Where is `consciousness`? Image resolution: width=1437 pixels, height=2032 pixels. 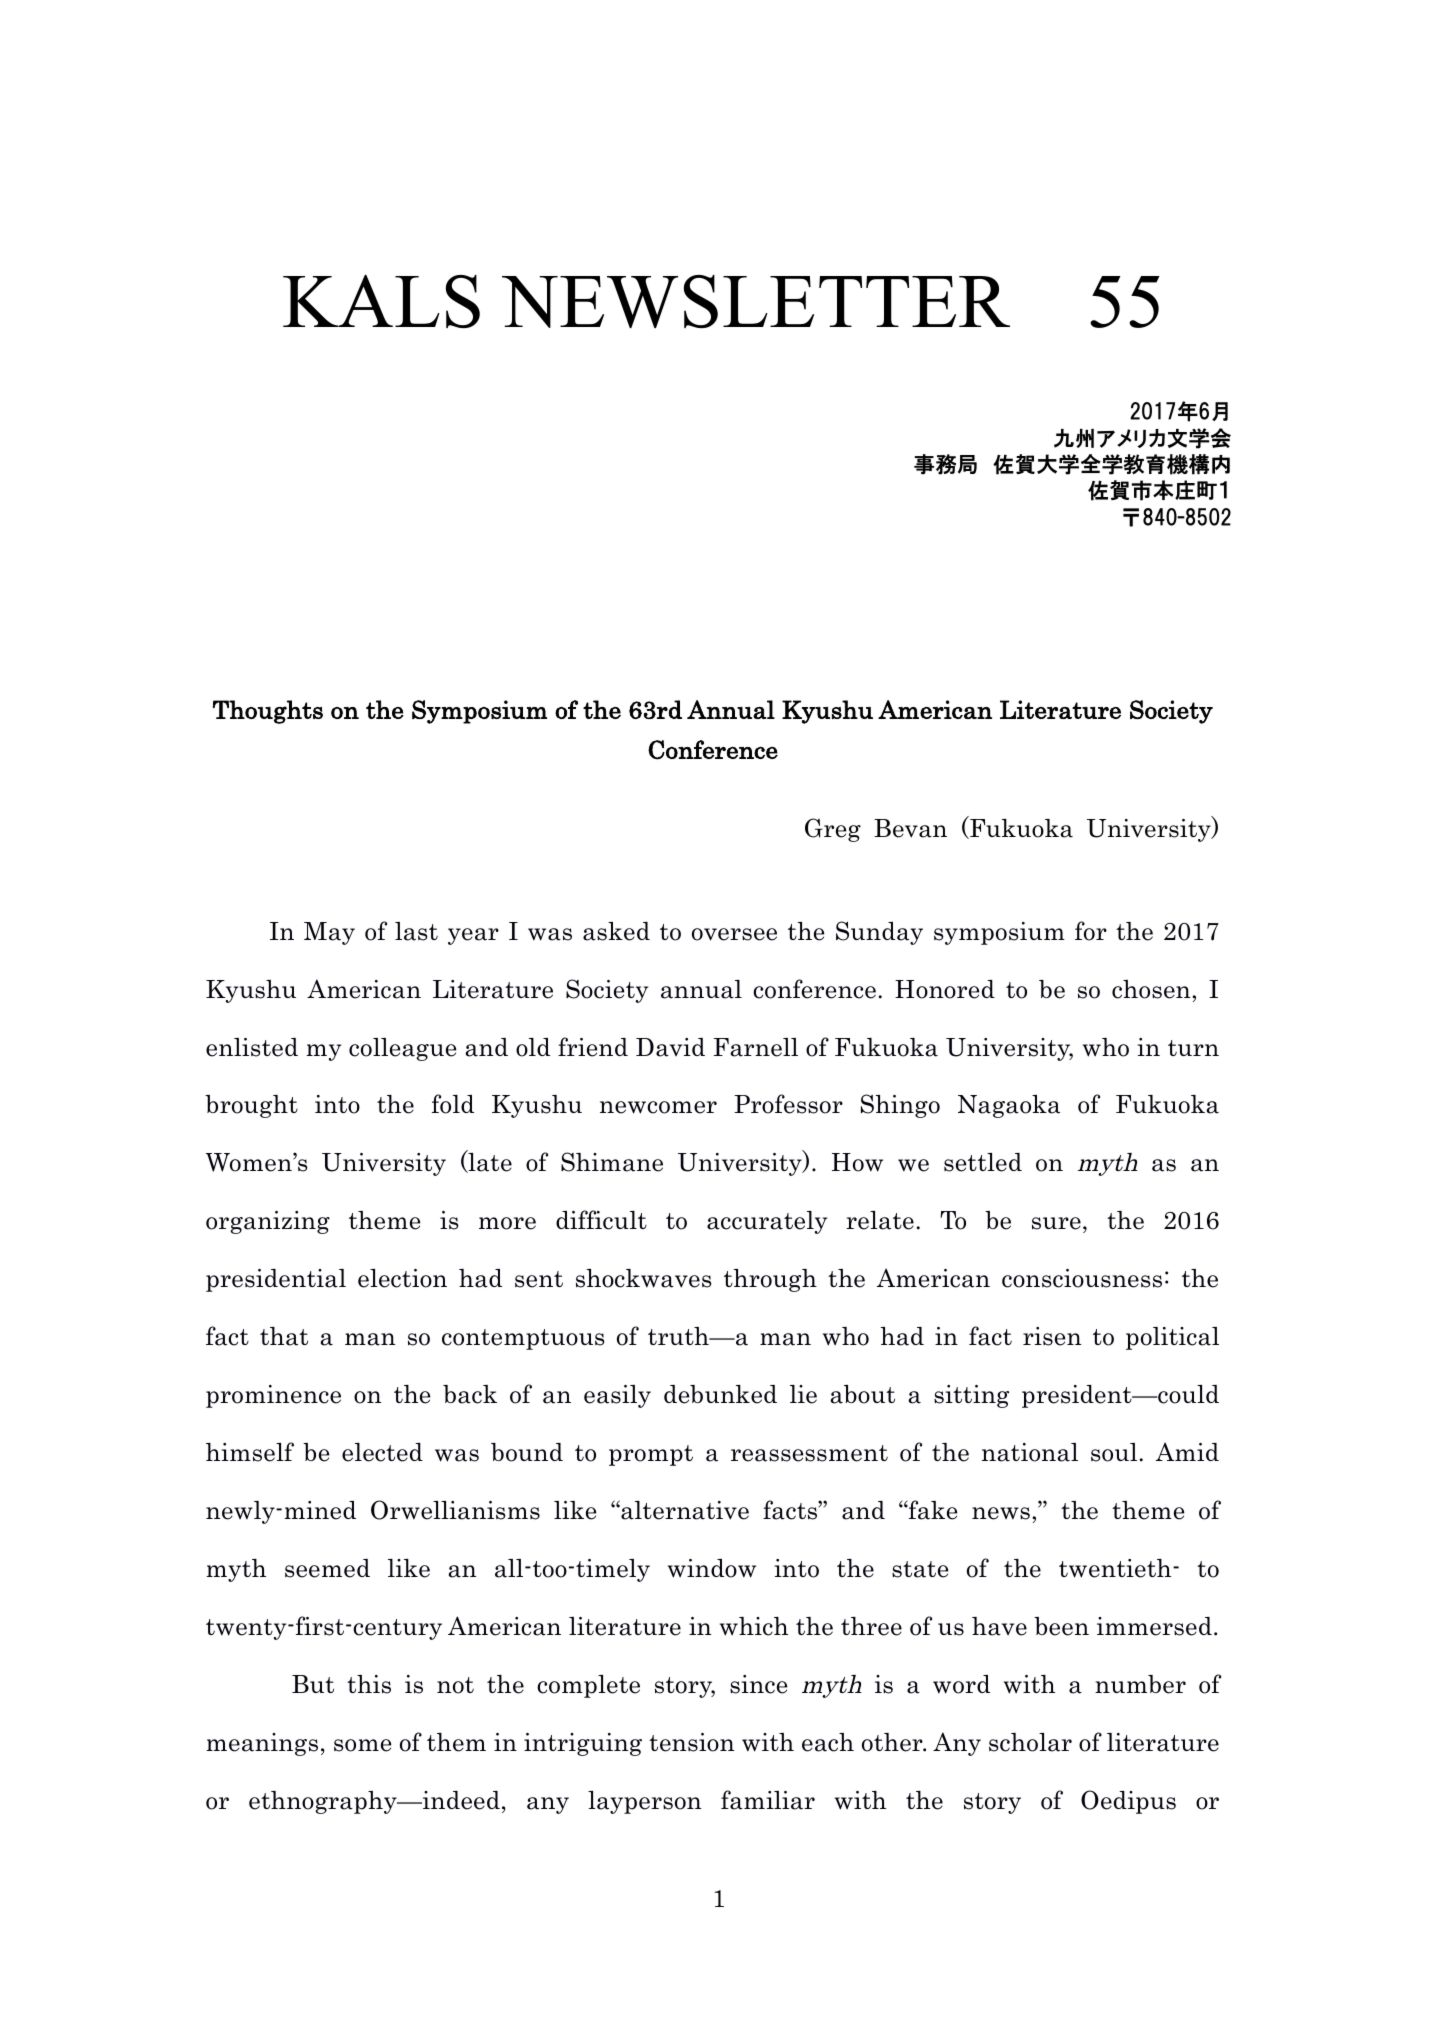
consciousness is located at coordinates (1082, 1278).
